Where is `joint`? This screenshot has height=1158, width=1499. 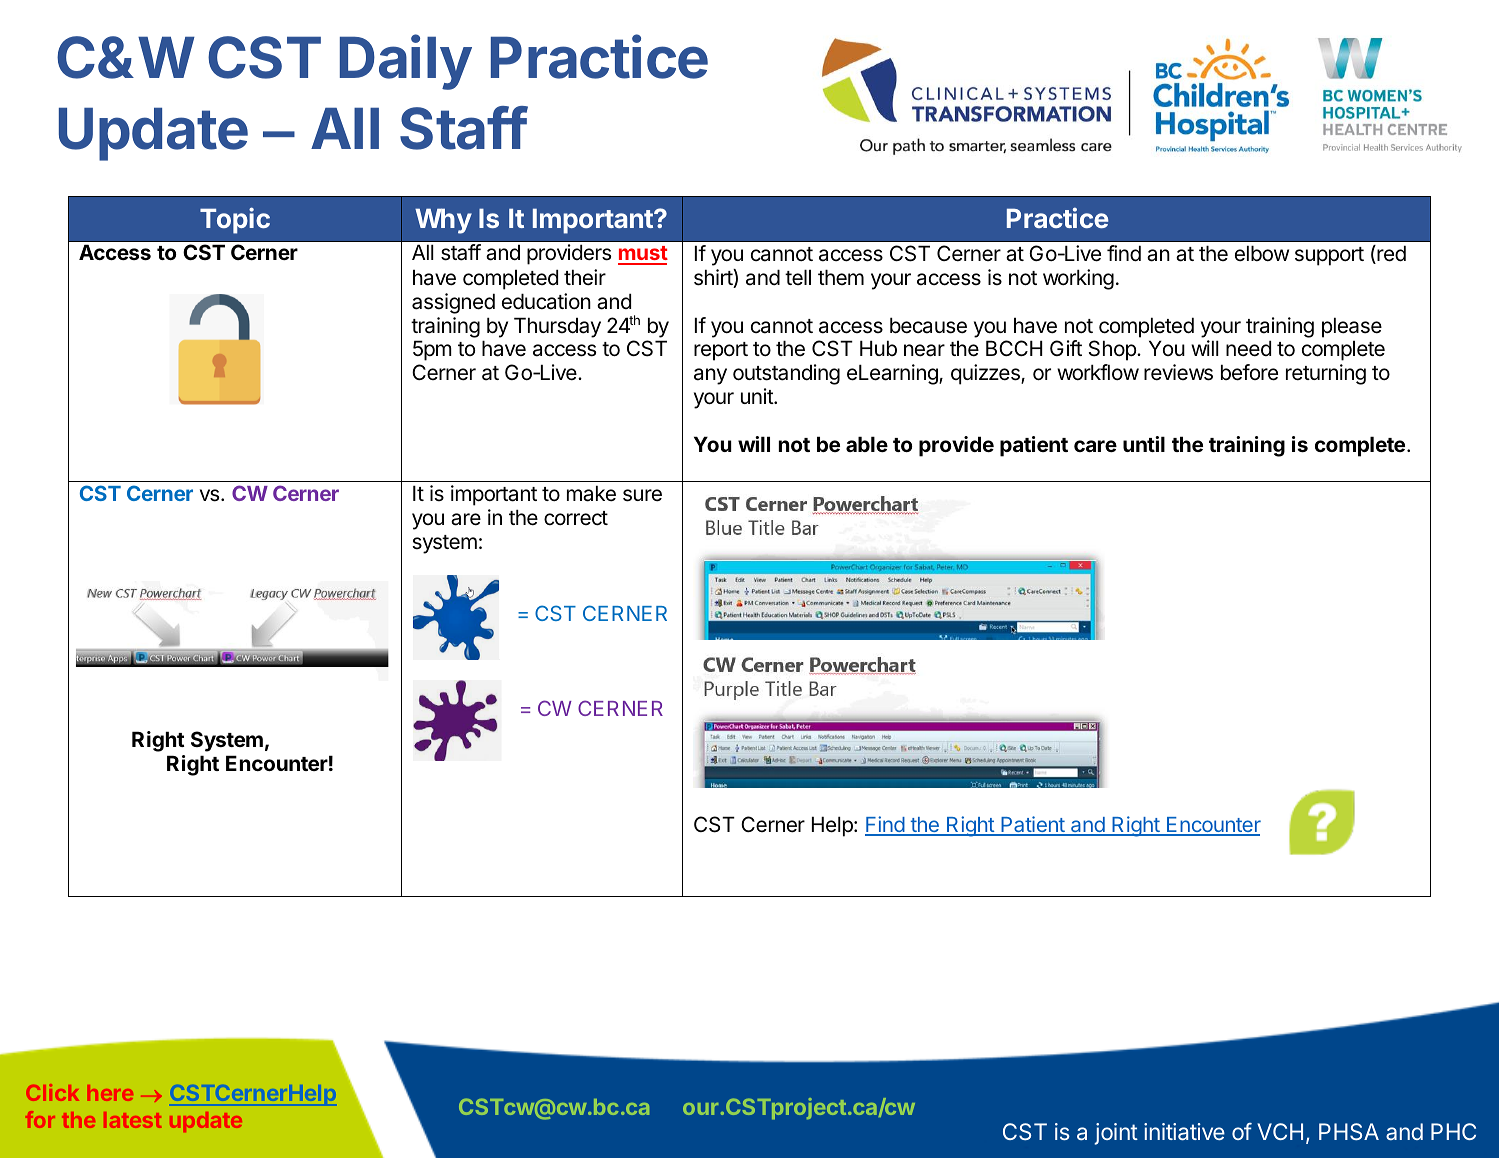
joint is located at coordinates (1116, 1134).
